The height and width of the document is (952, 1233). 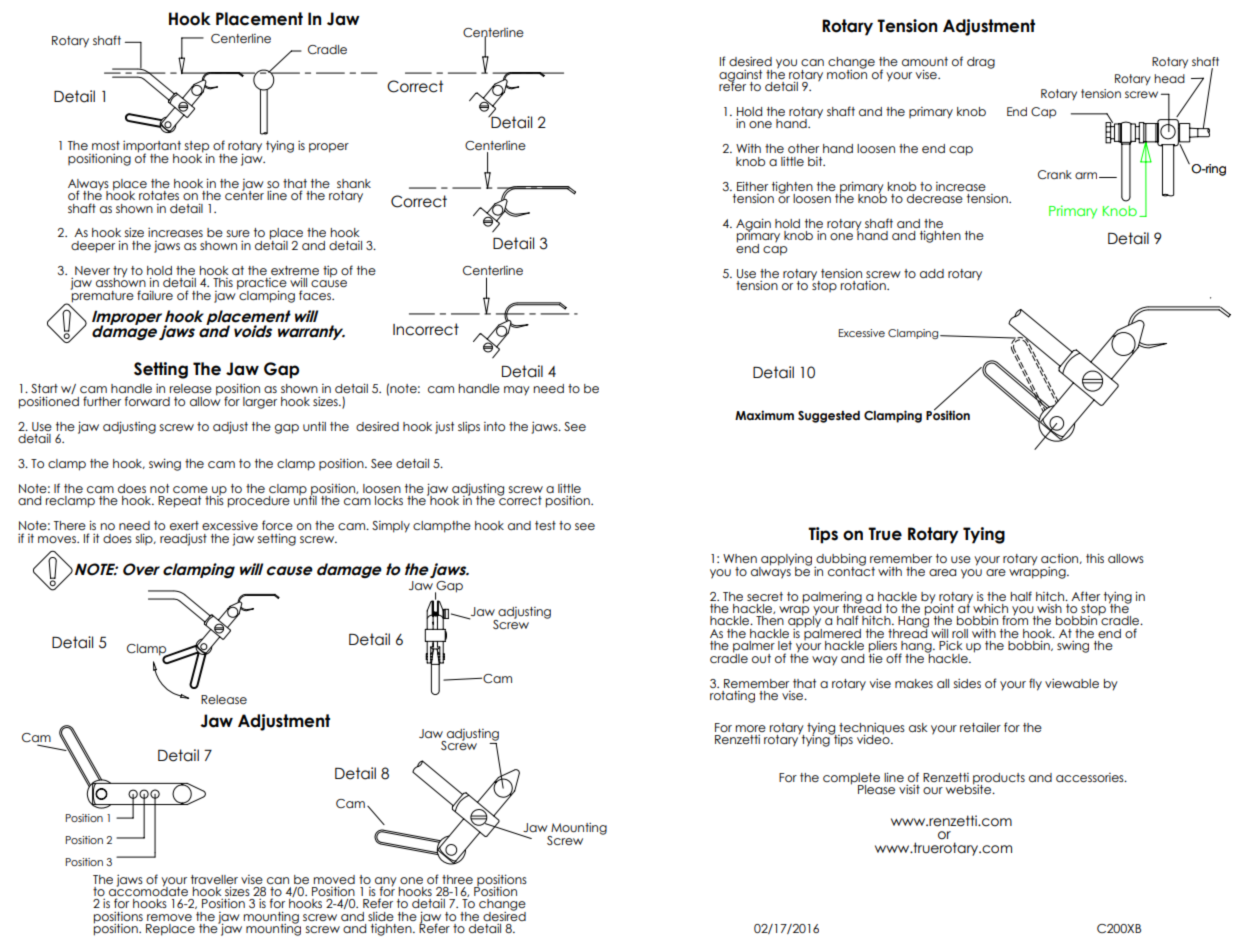 What do you see at coordinates (545, 525) in the document?
I see `test` at bounding box center [545, 525].
